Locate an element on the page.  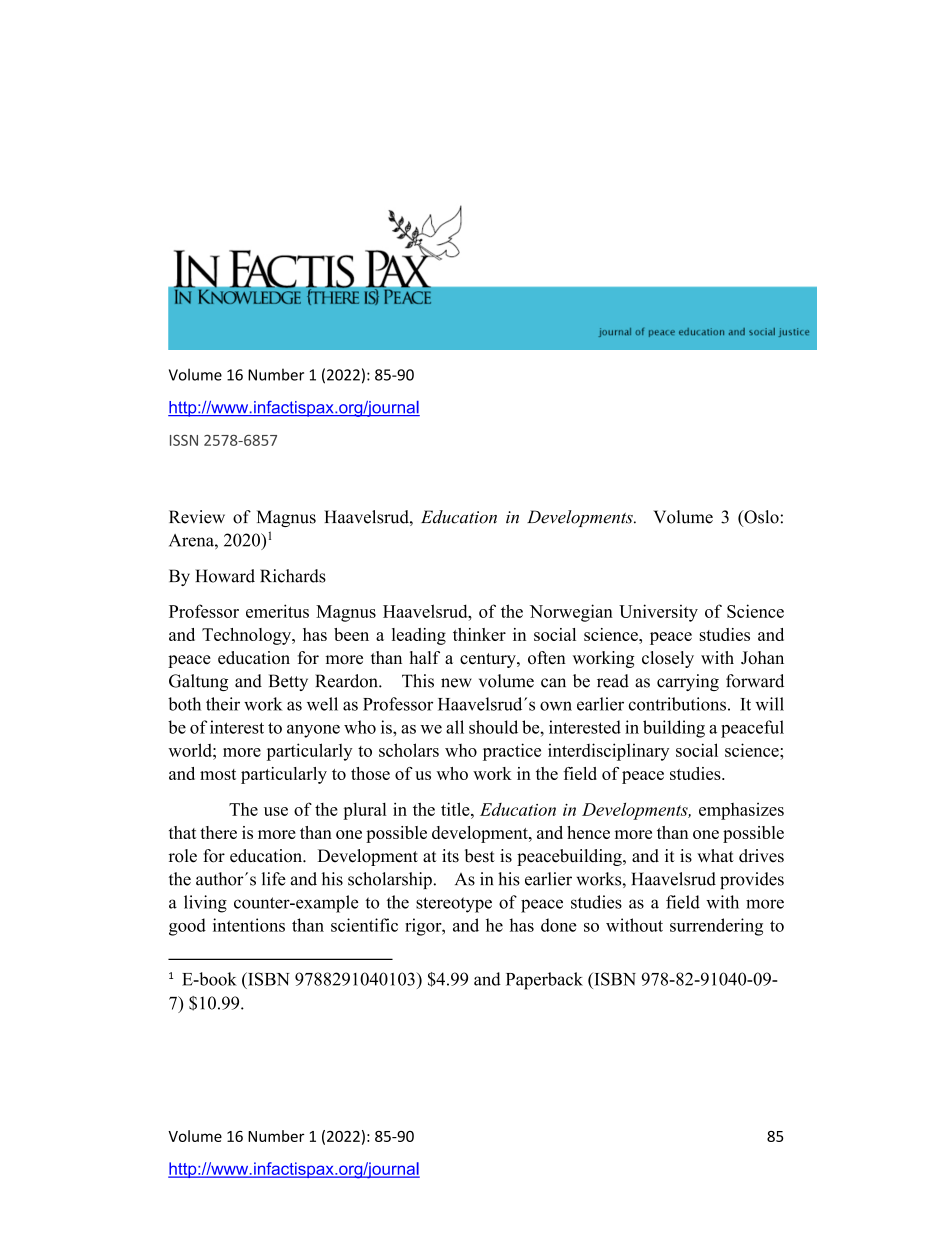
ISSN is located at coordinates (184, 440).
